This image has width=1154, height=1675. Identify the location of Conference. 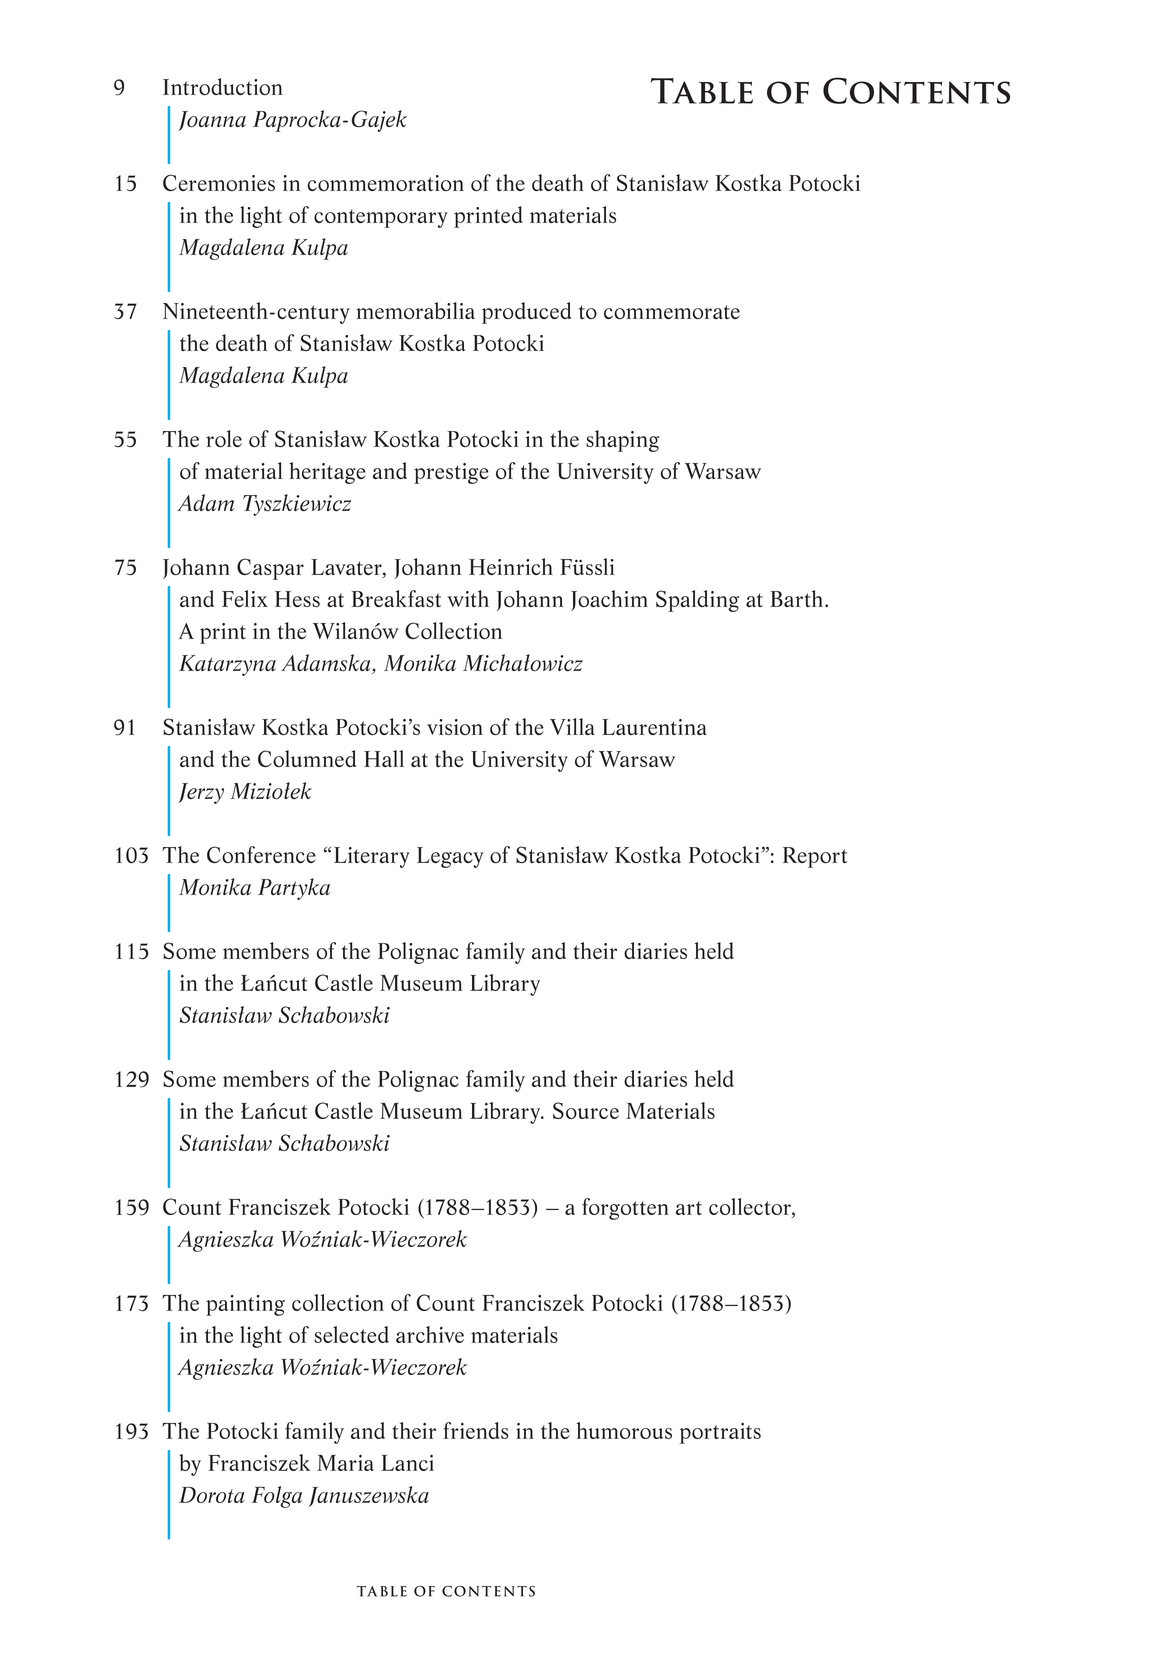
(261, 854).
